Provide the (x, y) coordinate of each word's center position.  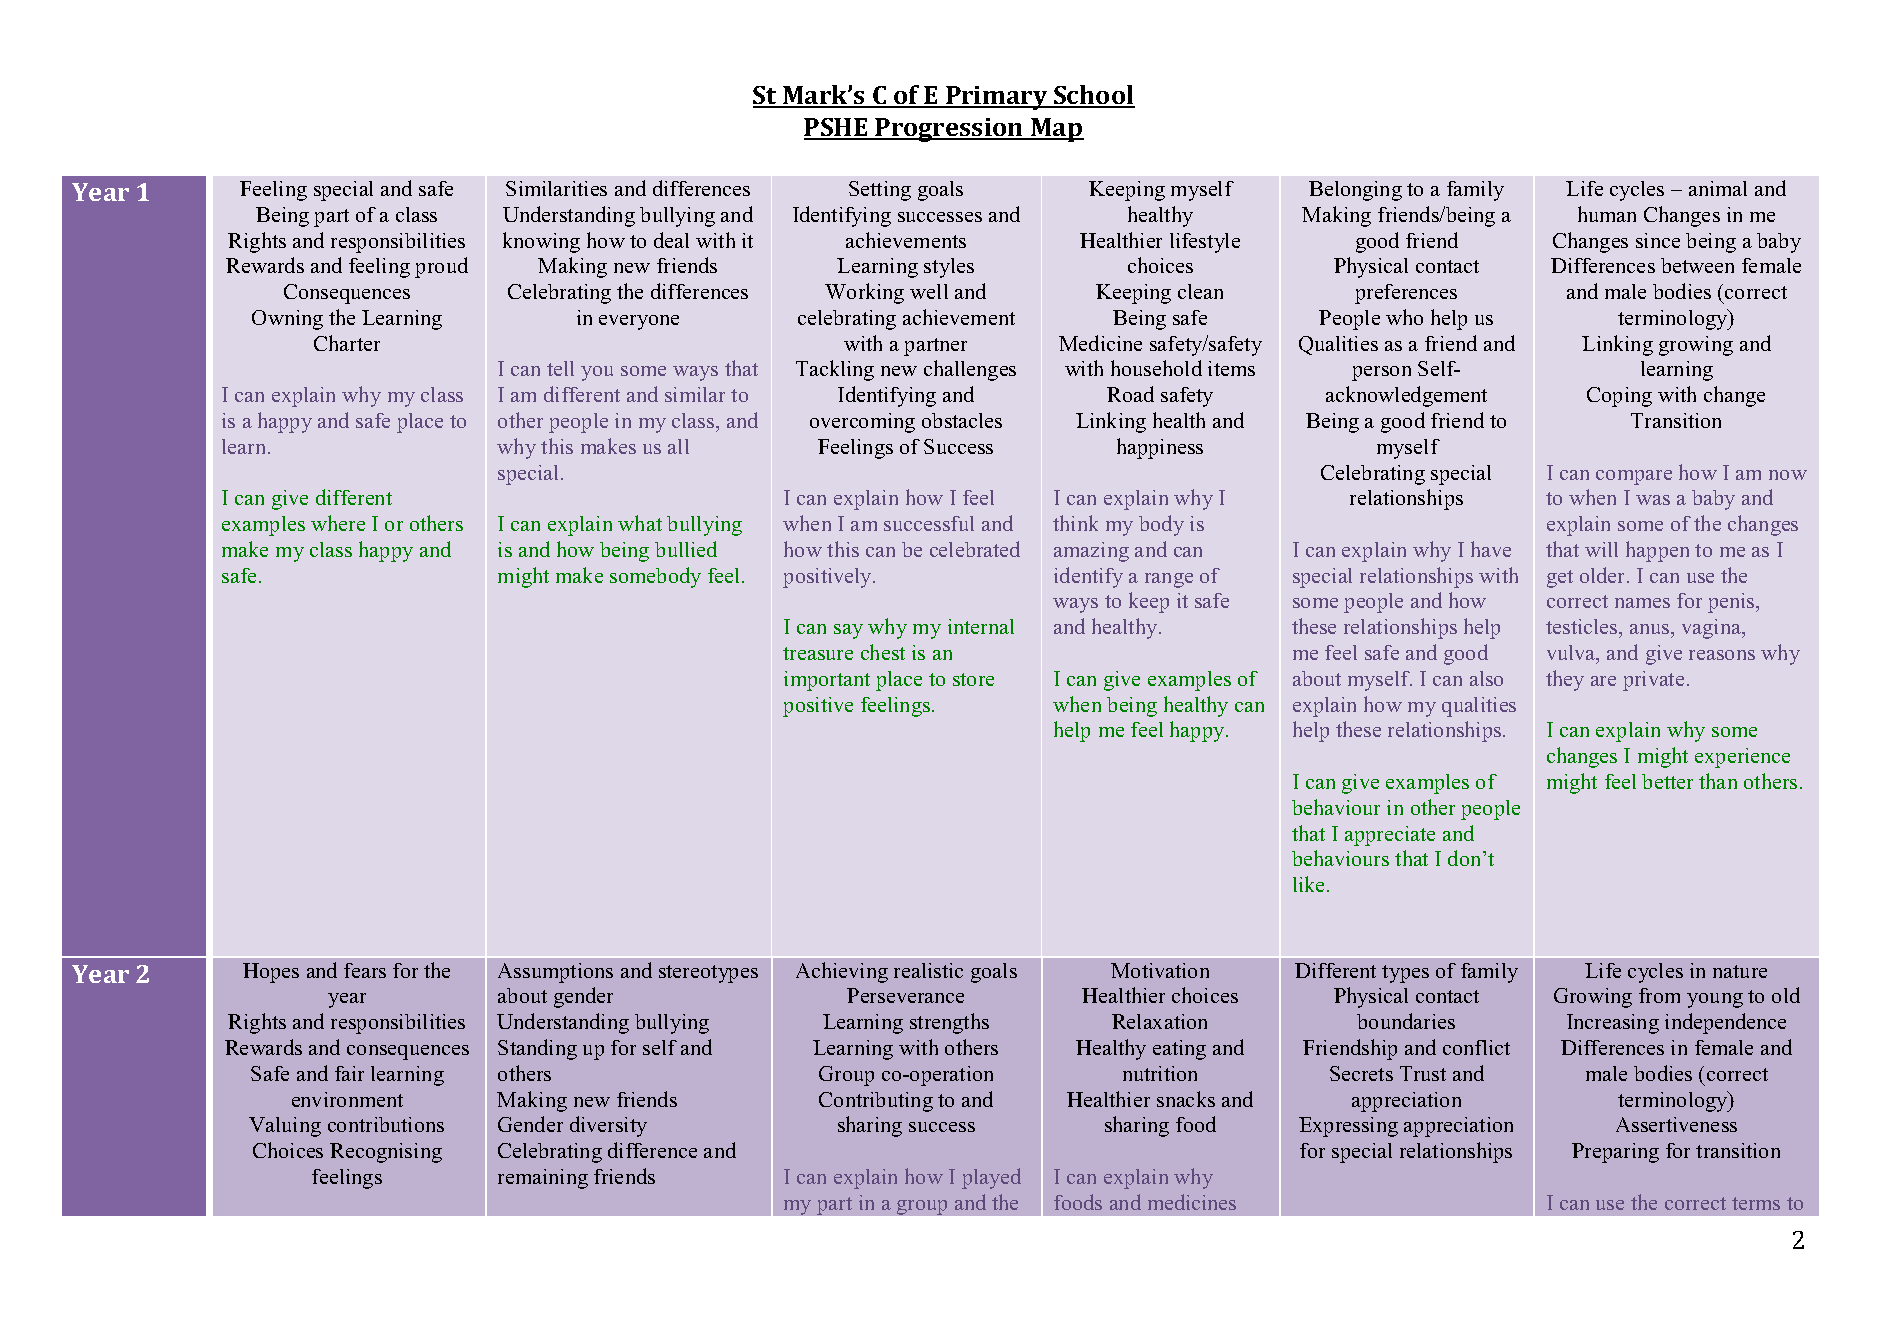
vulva (1572, 654)
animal (1718, 188)
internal (981, 626)
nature (1740, 971)
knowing (541, 242)
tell (560, 368)
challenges (970, 370)
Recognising (386, 1153)
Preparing (1615, 1153)
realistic (928, 970)
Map (1056, 130)
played (991, 1178)
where (338, 523)
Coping (1619, 397)
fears (365, 970)
